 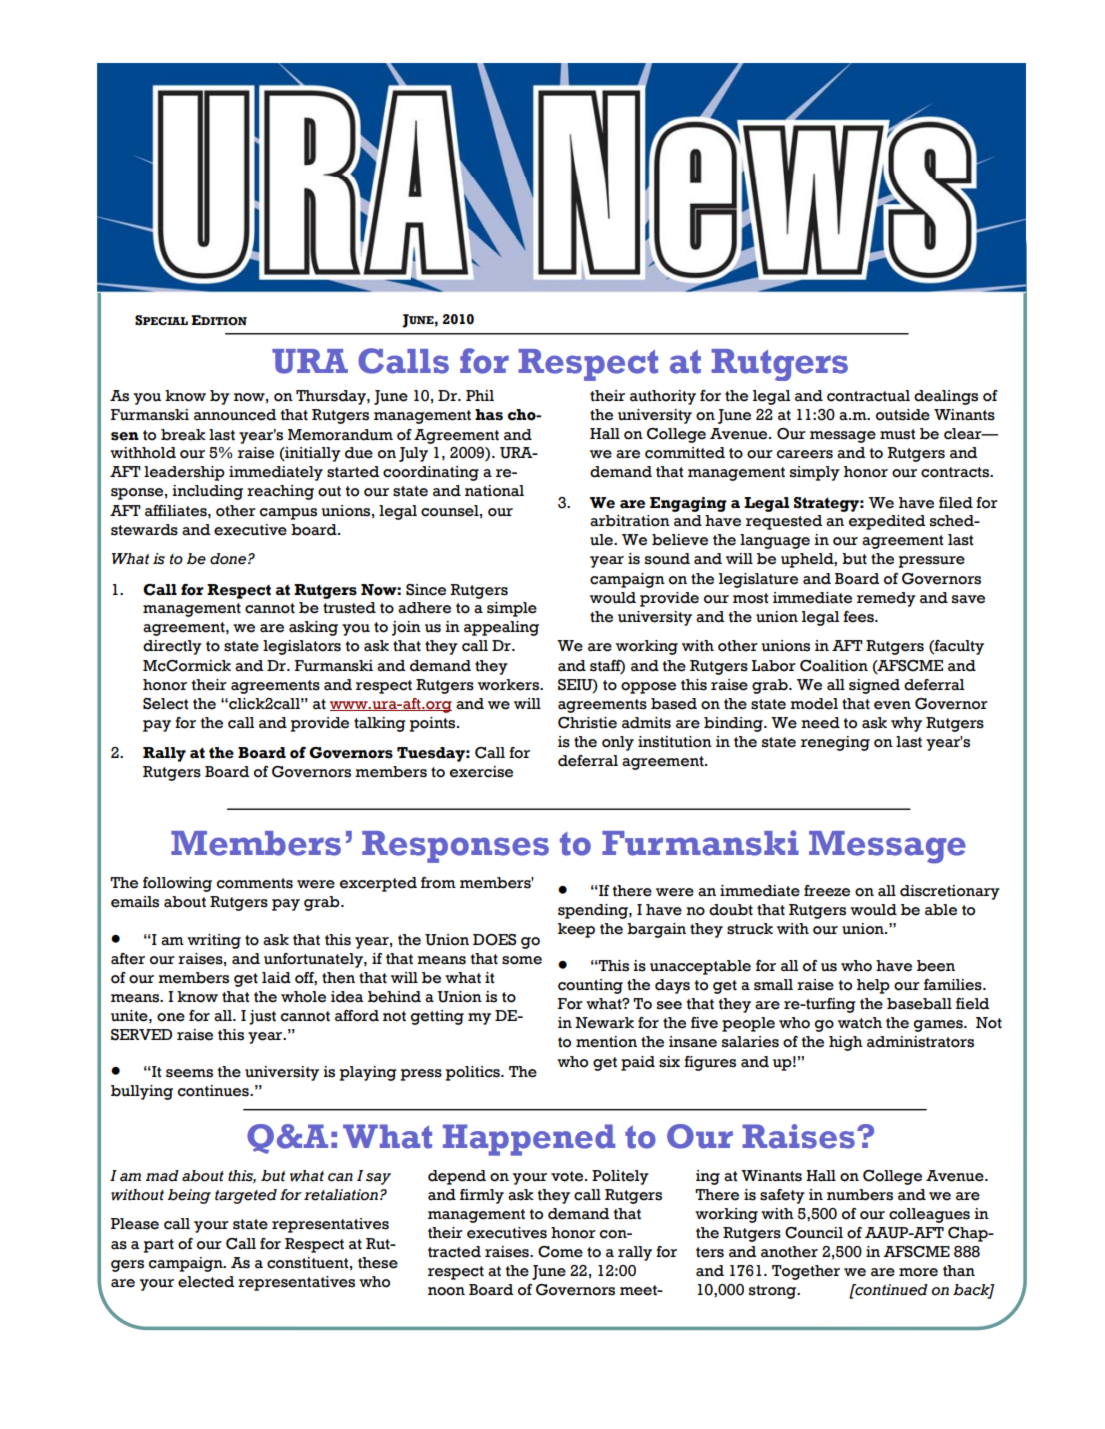 I want to click on from, so click(x=438, y=883).
